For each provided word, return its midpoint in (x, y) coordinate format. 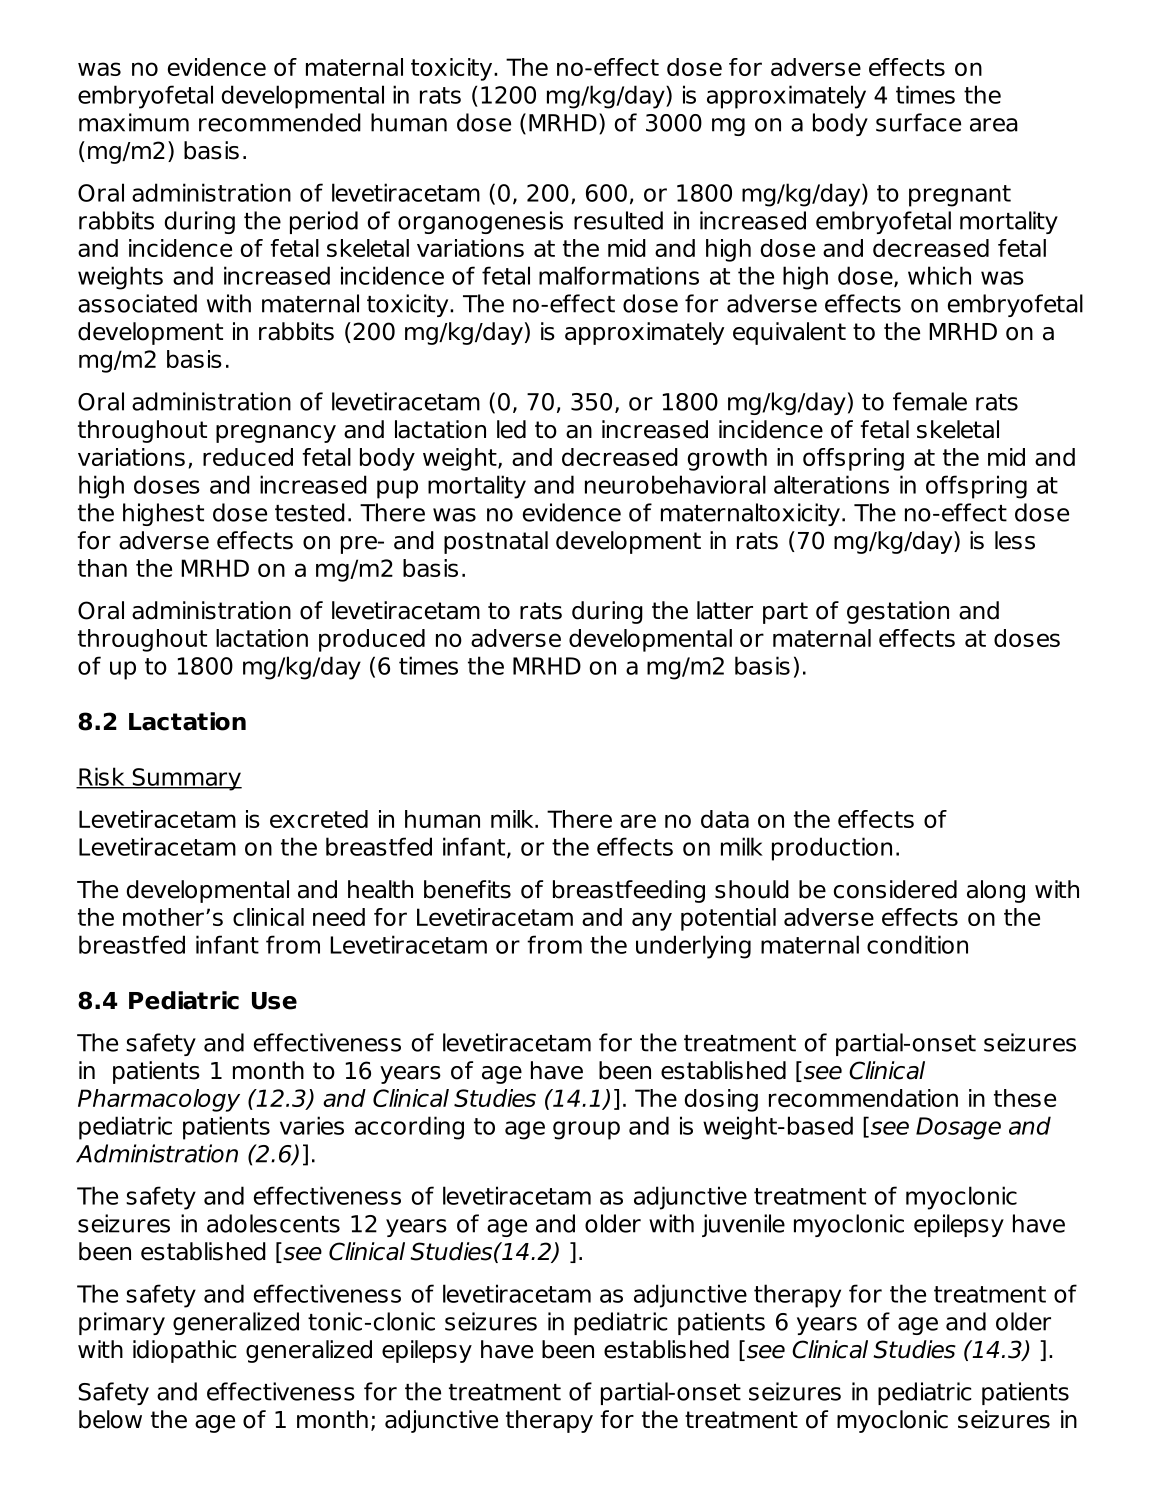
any (652, 921)
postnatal (496, 542)
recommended (280, 122)
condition (917, 944)
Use (274, 1001)
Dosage (958, 1128)
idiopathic (184, 1351)
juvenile (743, 1225)
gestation (898, 612)
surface (918, 122)
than (102, 568)
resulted (618, 220)
